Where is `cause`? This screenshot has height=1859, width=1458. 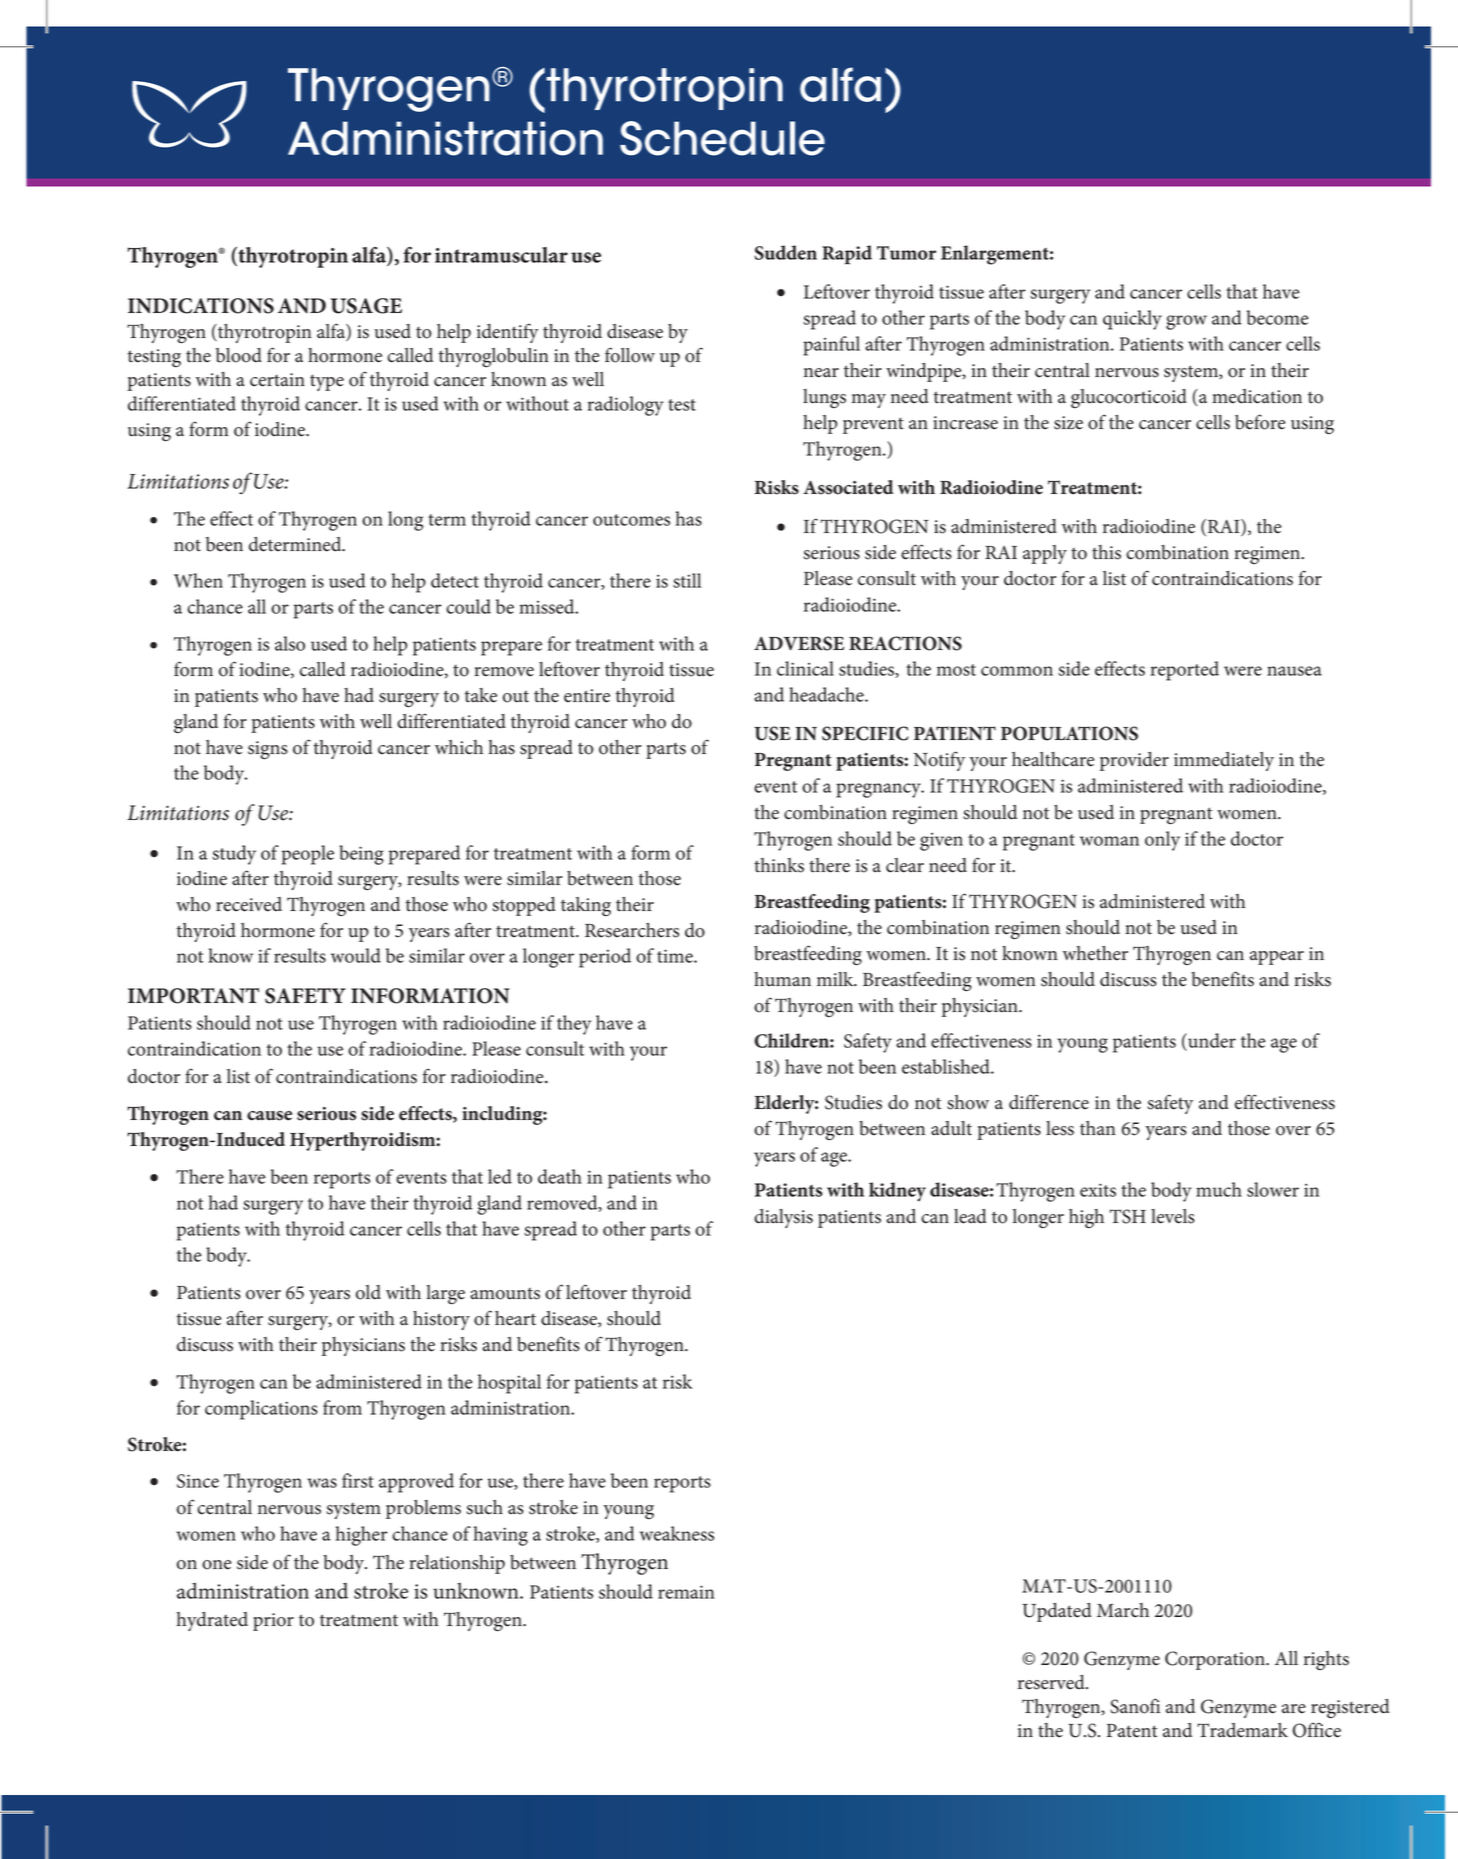 cause is located at coordinates (269, 1116).
